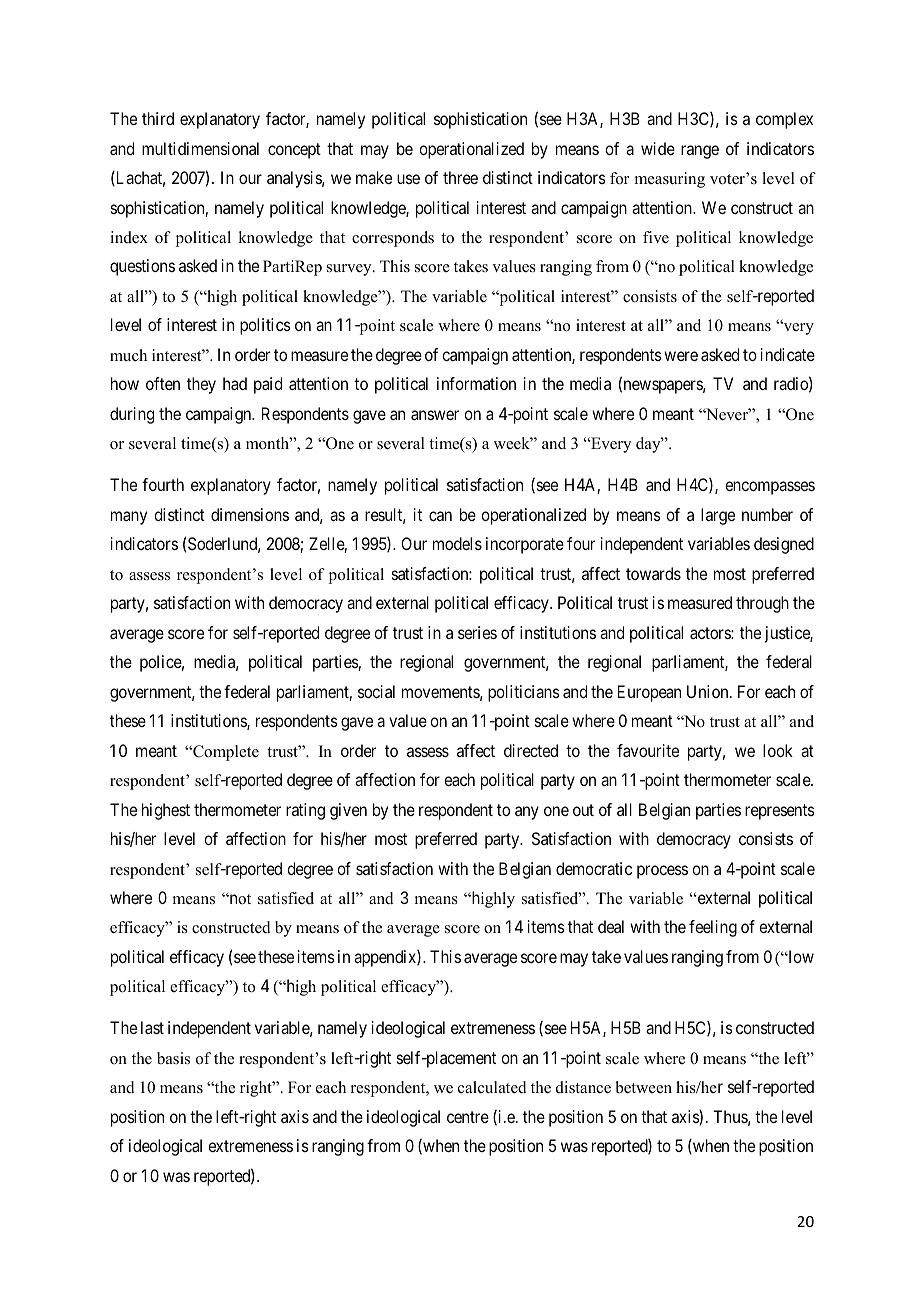 The height and width of the screenshot is (1308, 924). What do you see at coordinates (477, 632) in the screenshot?
I see `series` at bounding box center [477, 632].
